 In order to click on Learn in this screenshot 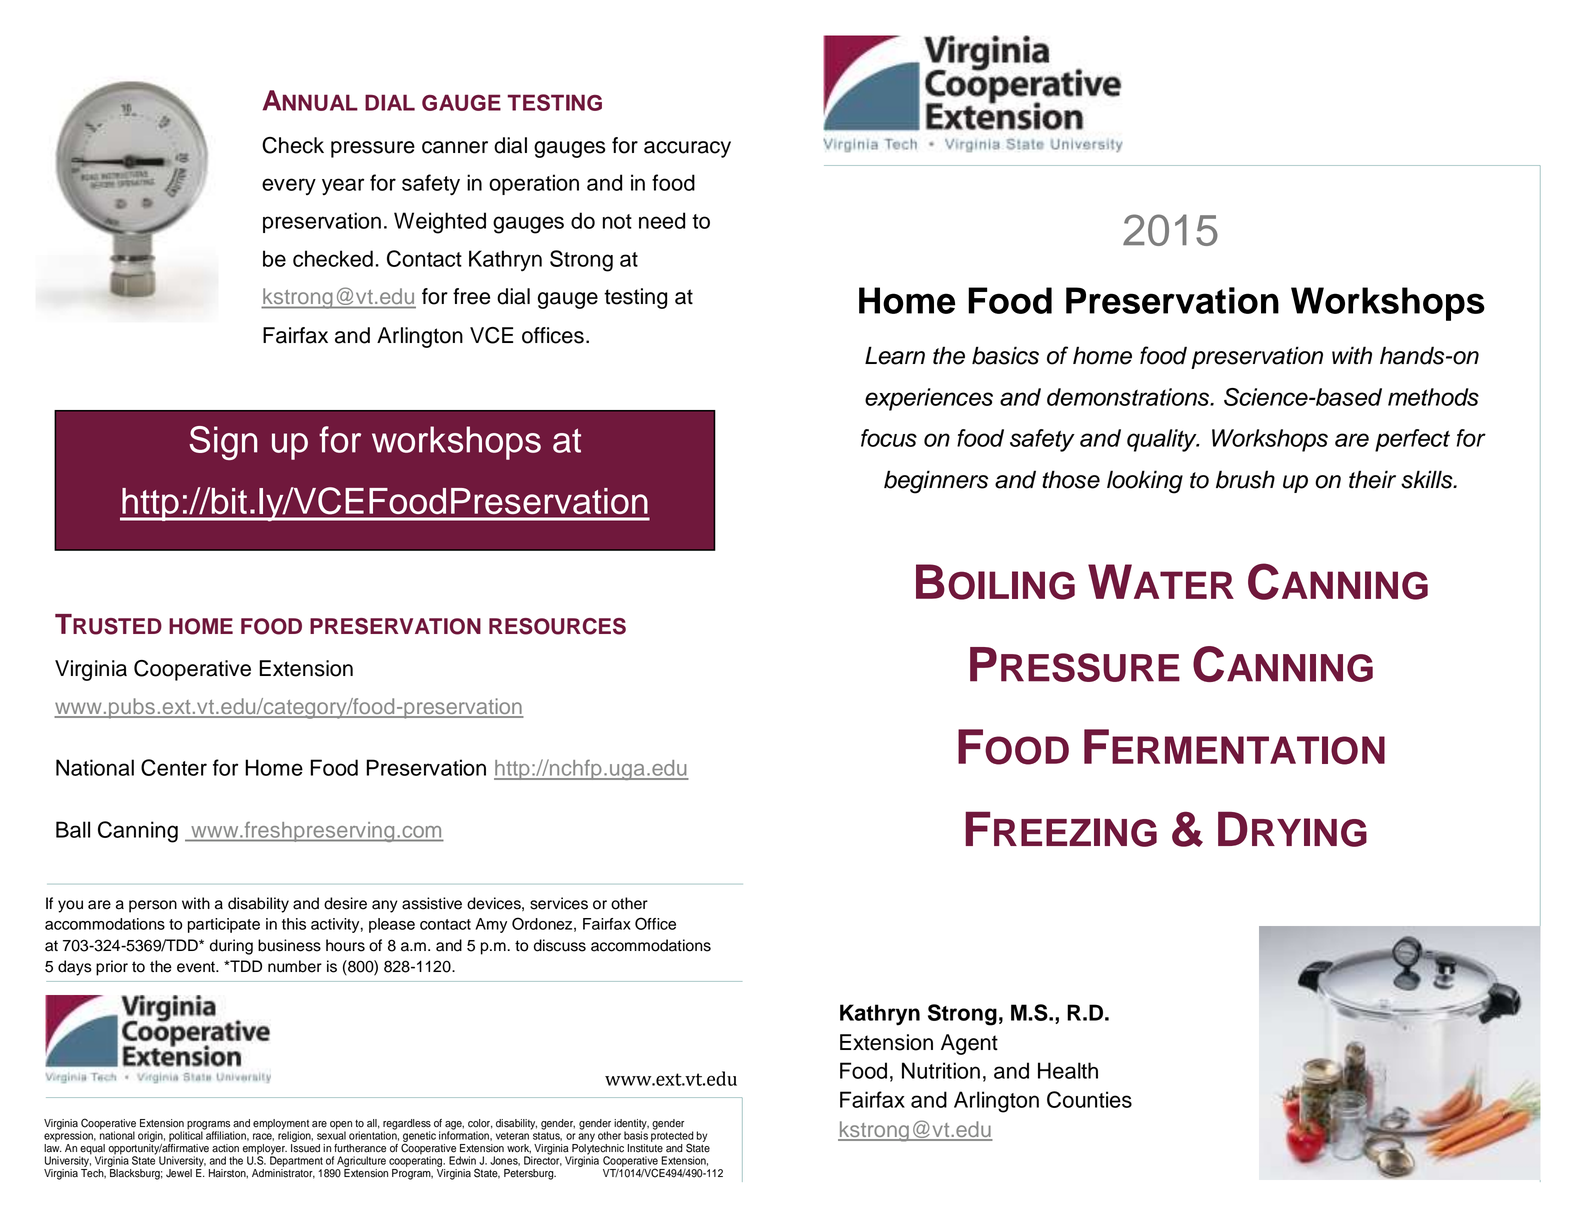, I will do `click(895, 355)`.
